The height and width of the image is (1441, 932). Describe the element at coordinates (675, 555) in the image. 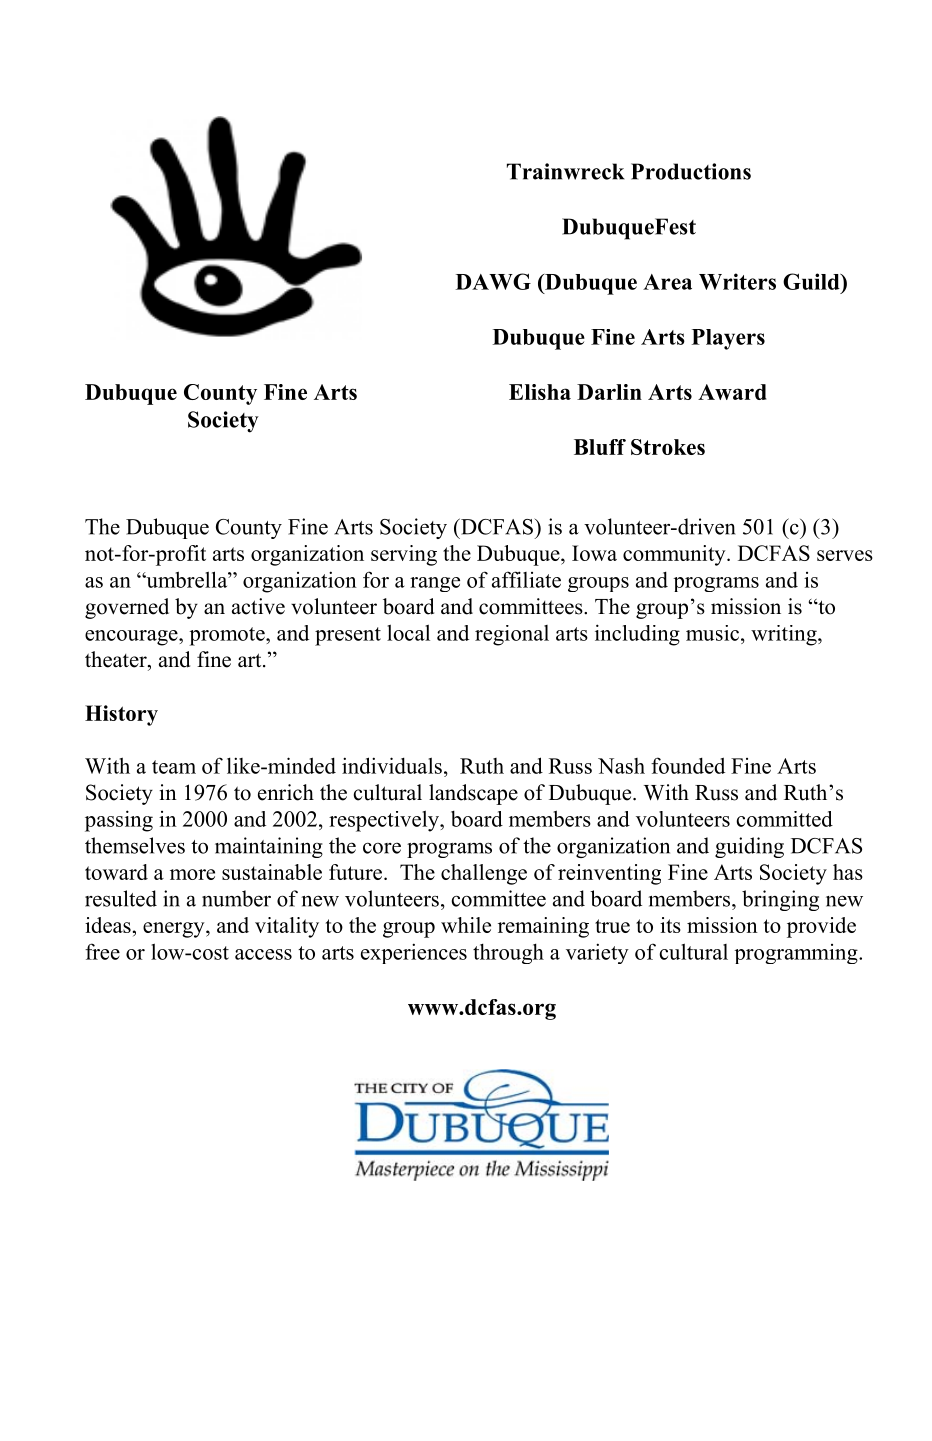

I see `community` at that location.
